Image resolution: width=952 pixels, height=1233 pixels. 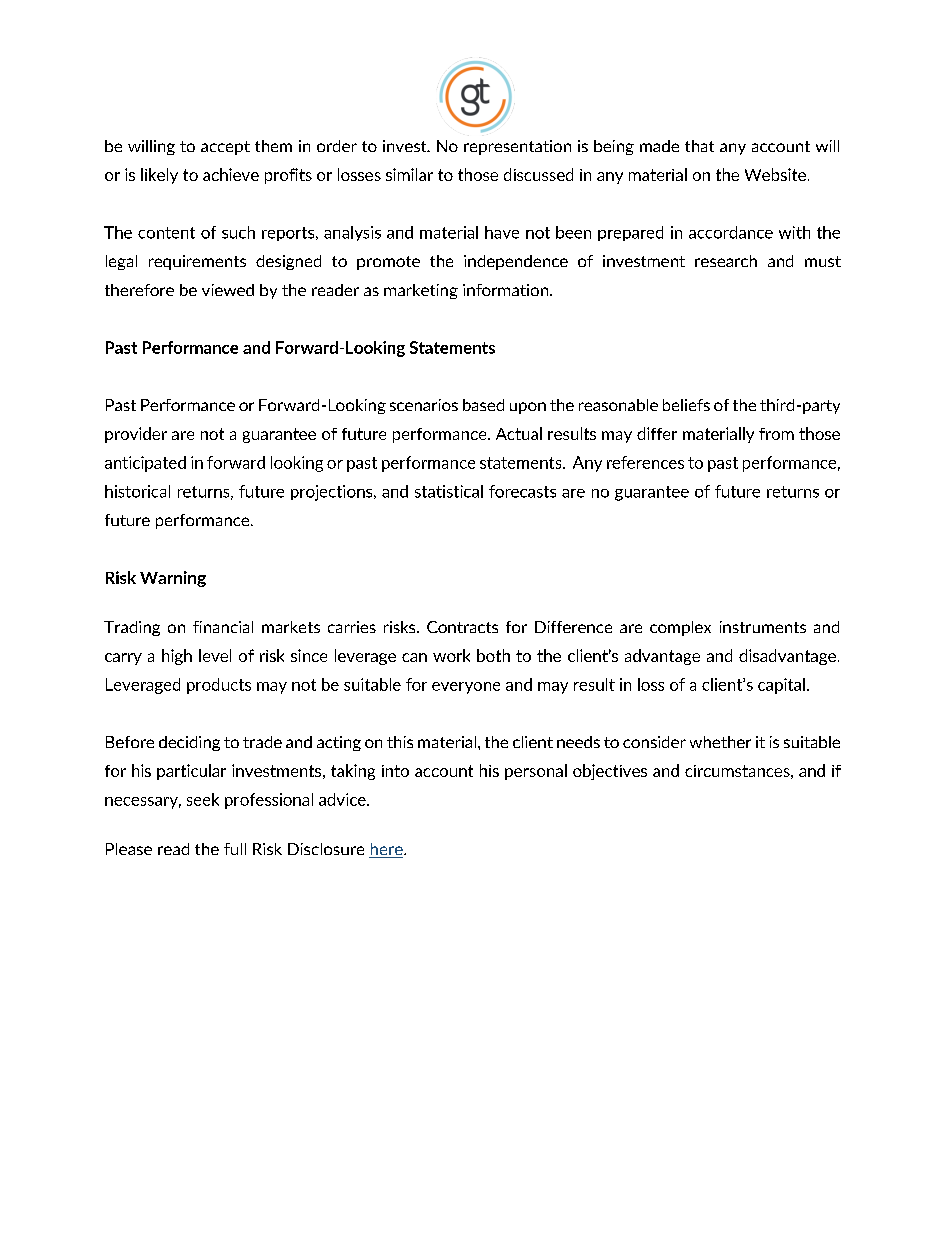 What do you see at coordinates (451, 655) in the screenshot?
I see `work` at bounding box center [451, 655].
